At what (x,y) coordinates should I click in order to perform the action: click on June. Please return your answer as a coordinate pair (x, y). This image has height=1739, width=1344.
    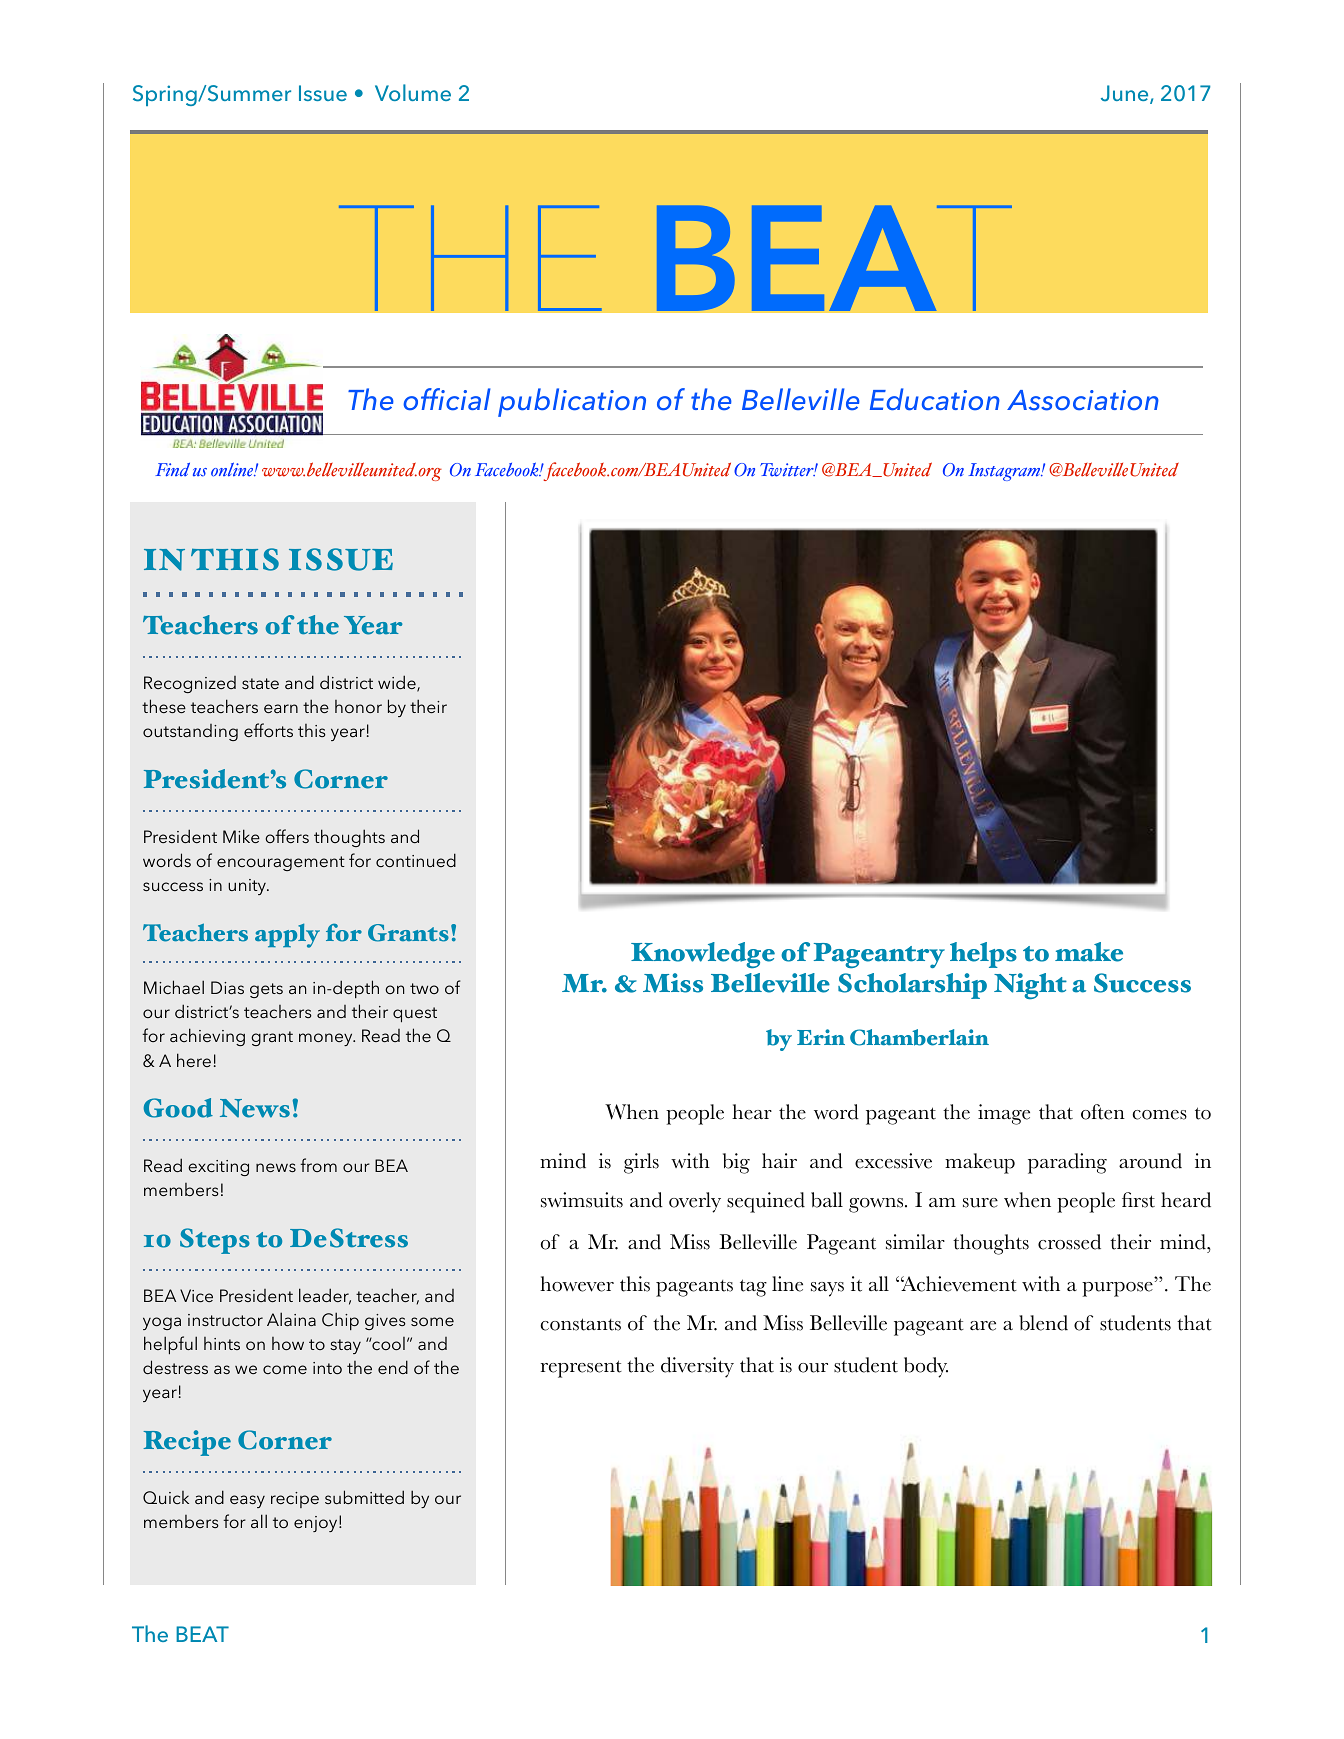
    Looking at the image, I should click on (1126, 94).
